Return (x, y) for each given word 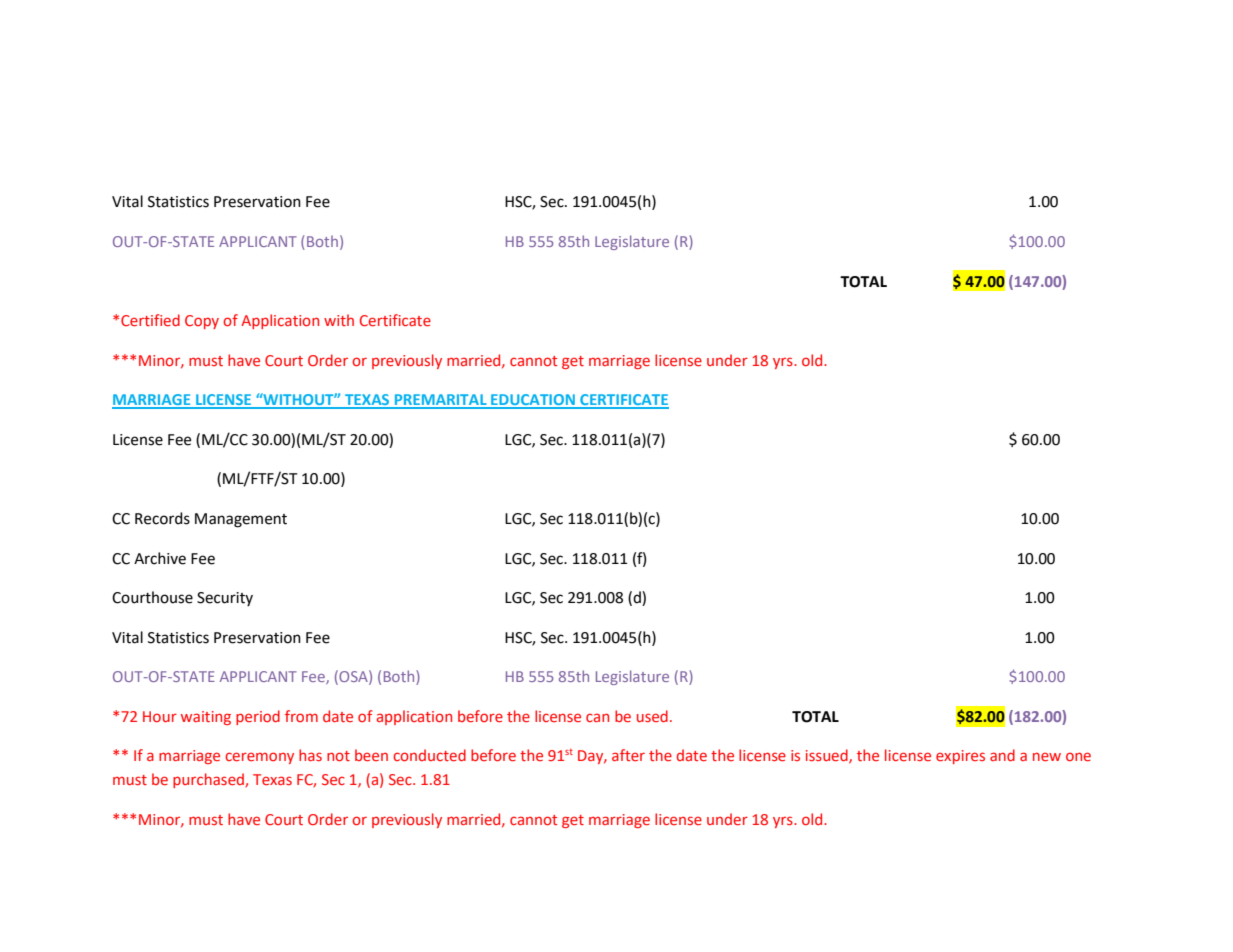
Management (241, 520)
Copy (202, 322)
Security (225, 599)
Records (162, 518)
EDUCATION (533, 401)
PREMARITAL (441, 401)
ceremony (259, 758)
